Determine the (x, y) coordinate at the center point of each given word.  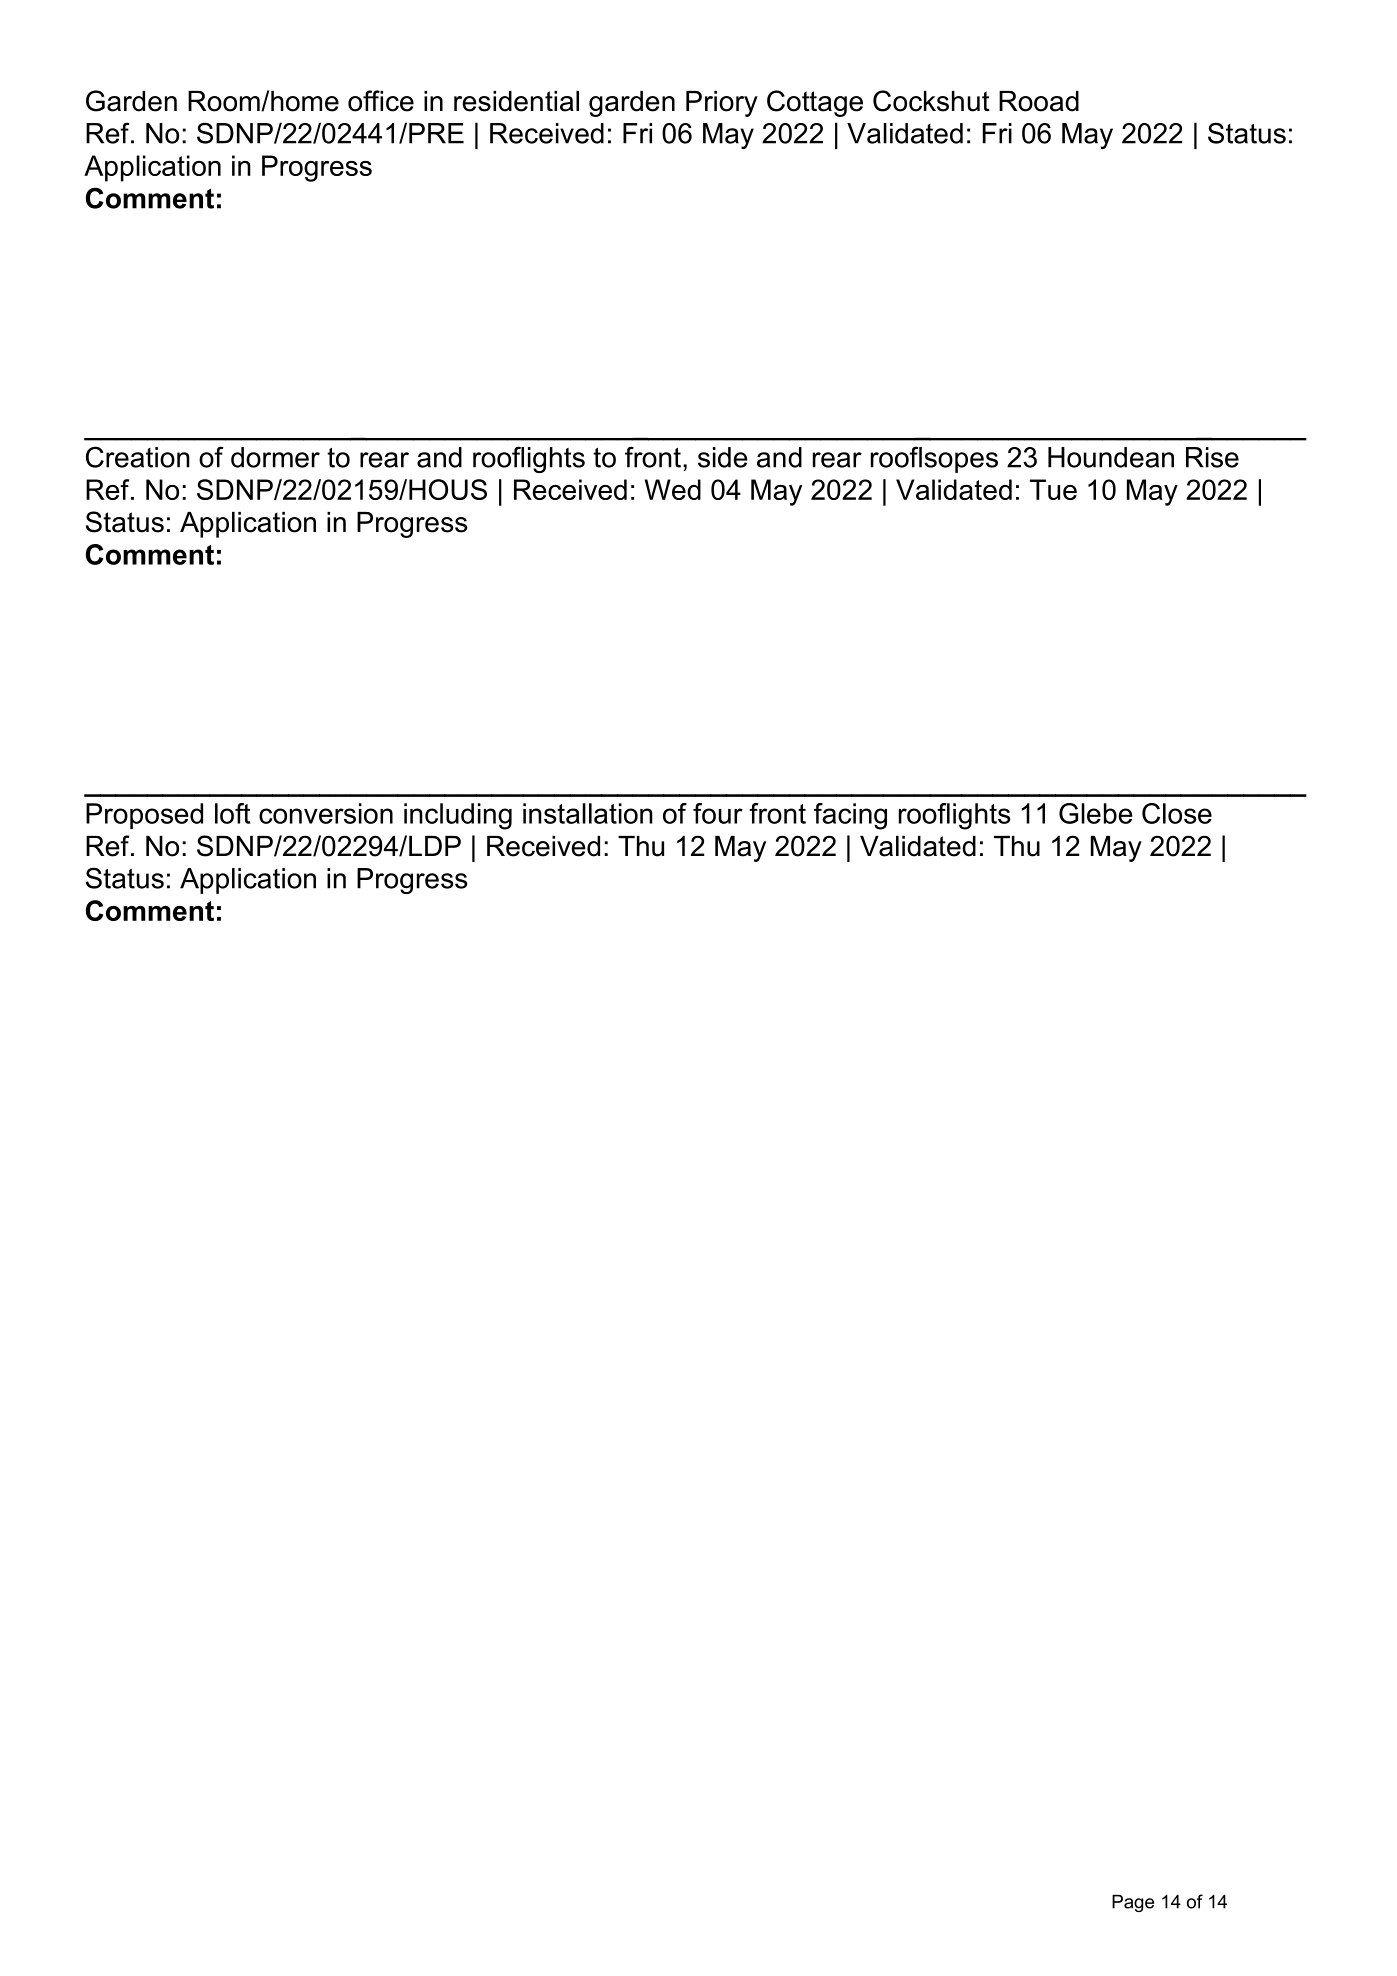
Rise (1212, 457)
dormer (275, 457)
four (718, 813)
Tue (1053, 489)
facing (850, 816)
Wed (673, 489)
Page (1133, 1903)
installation (588, 813)
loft (233, 813)
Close (1177, 813)
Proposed (144, 816)
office (381, 101)
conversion (326, 813)
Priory (722, 104)
